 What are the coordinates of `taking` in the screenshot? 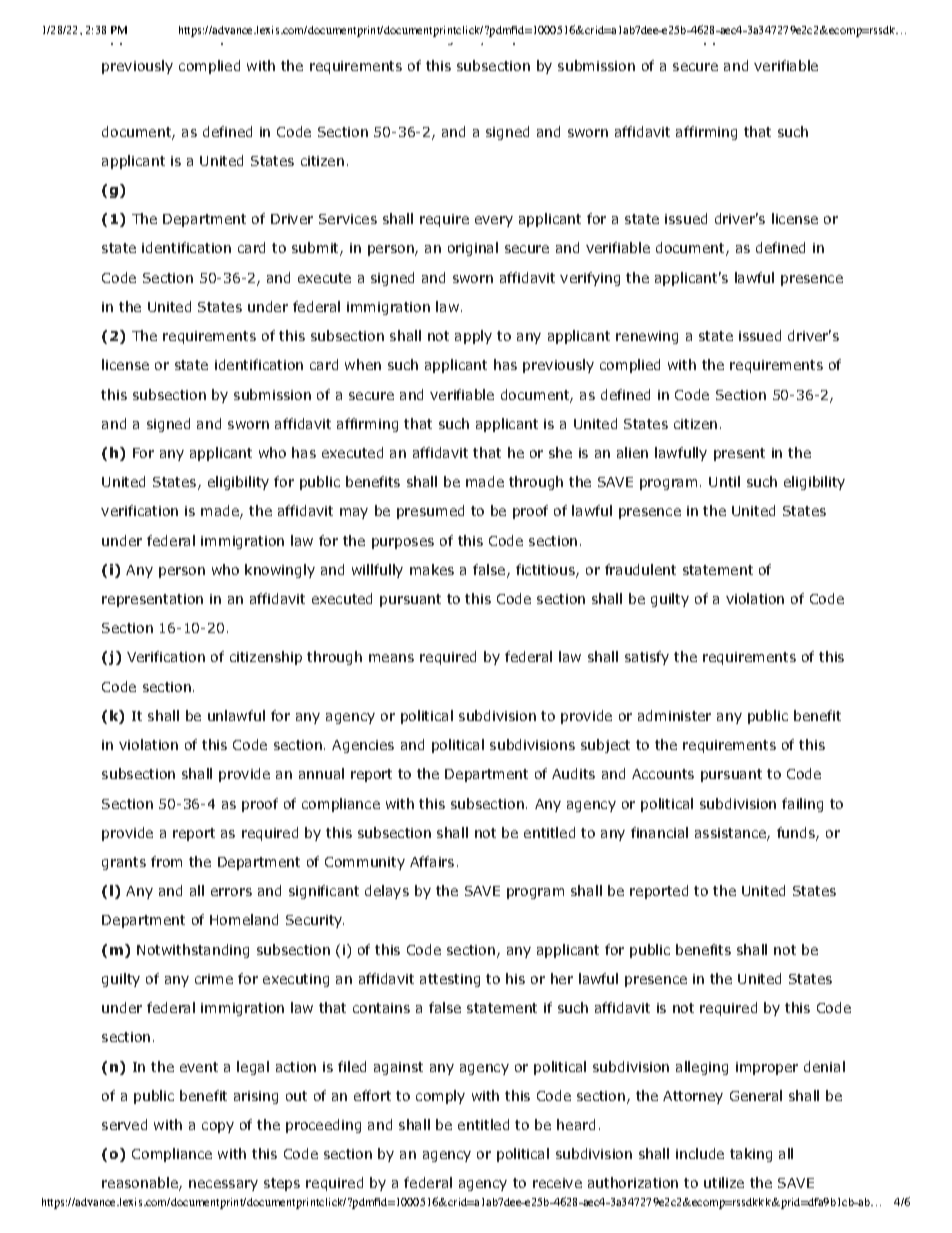 It's located at (751, 1155).
